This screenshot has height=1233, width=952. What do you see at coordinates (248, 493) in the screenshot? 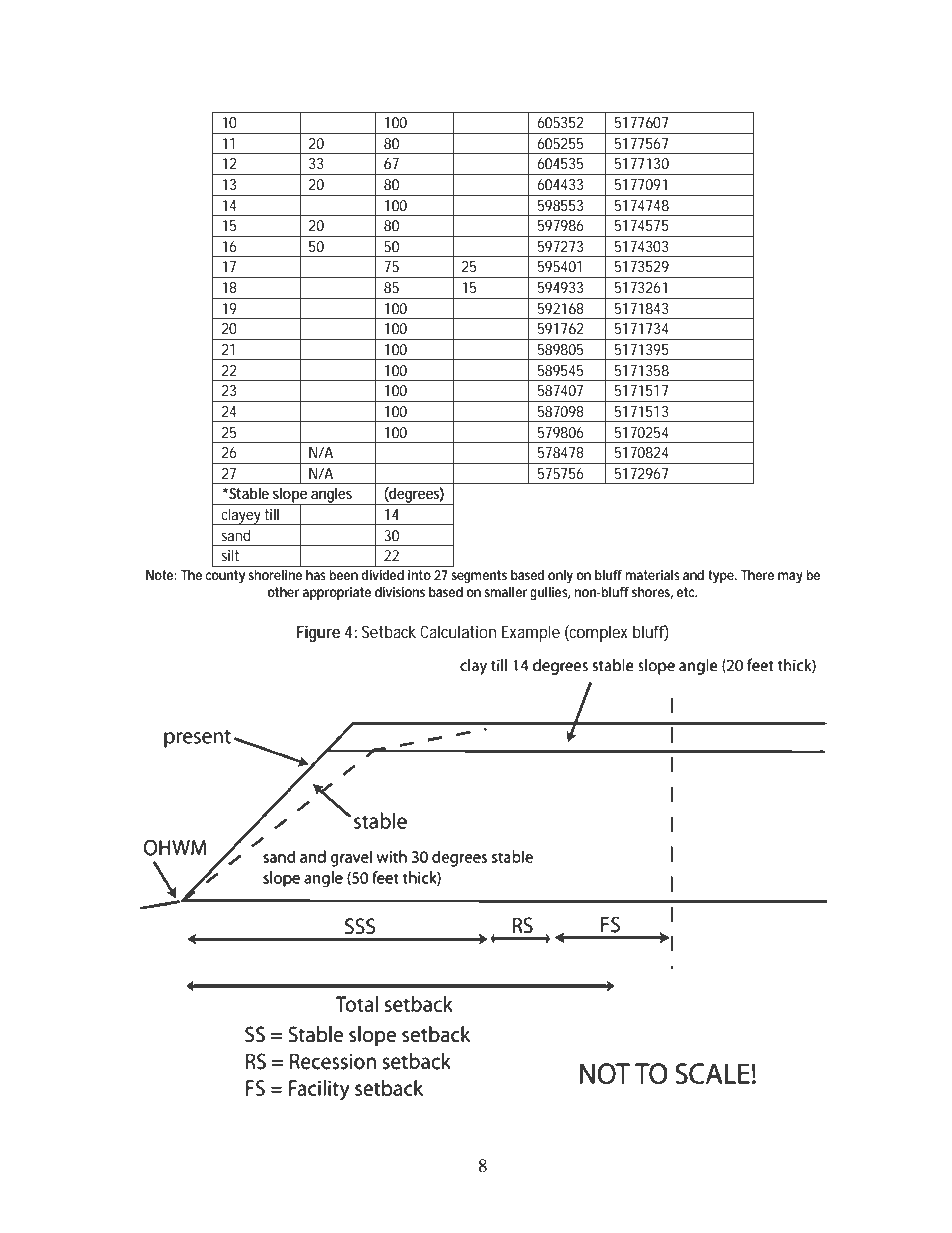
I see `Stable` at bounding box center [248, 493].
